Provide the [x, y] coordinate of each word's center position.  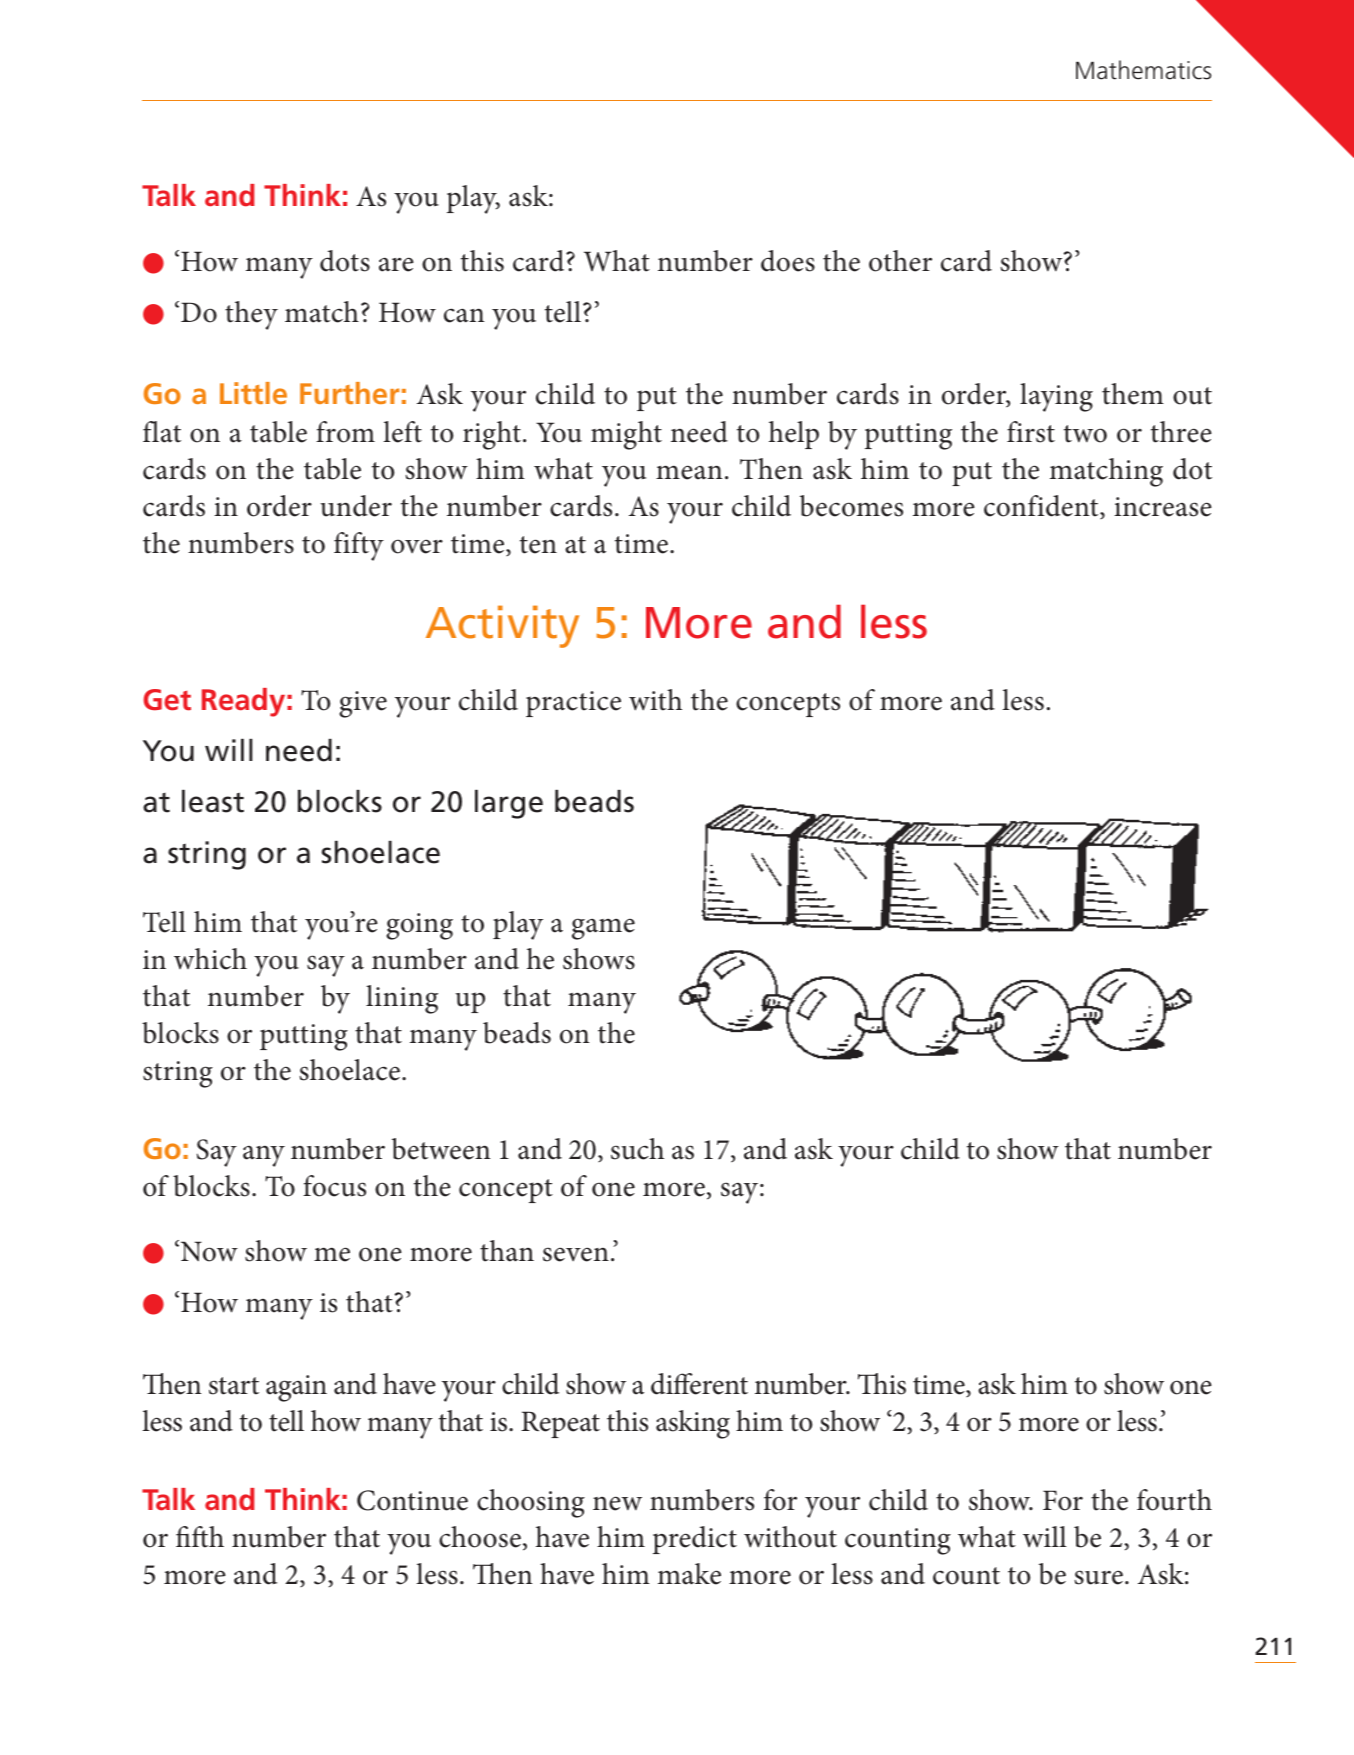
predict [695, 1540]
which [210, 959]
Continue [412, 1500]
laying [1056, 397]
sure [1098, 1577]
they [251, 315]
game [603, 929]
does [788, 261]
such [637, 1149]
